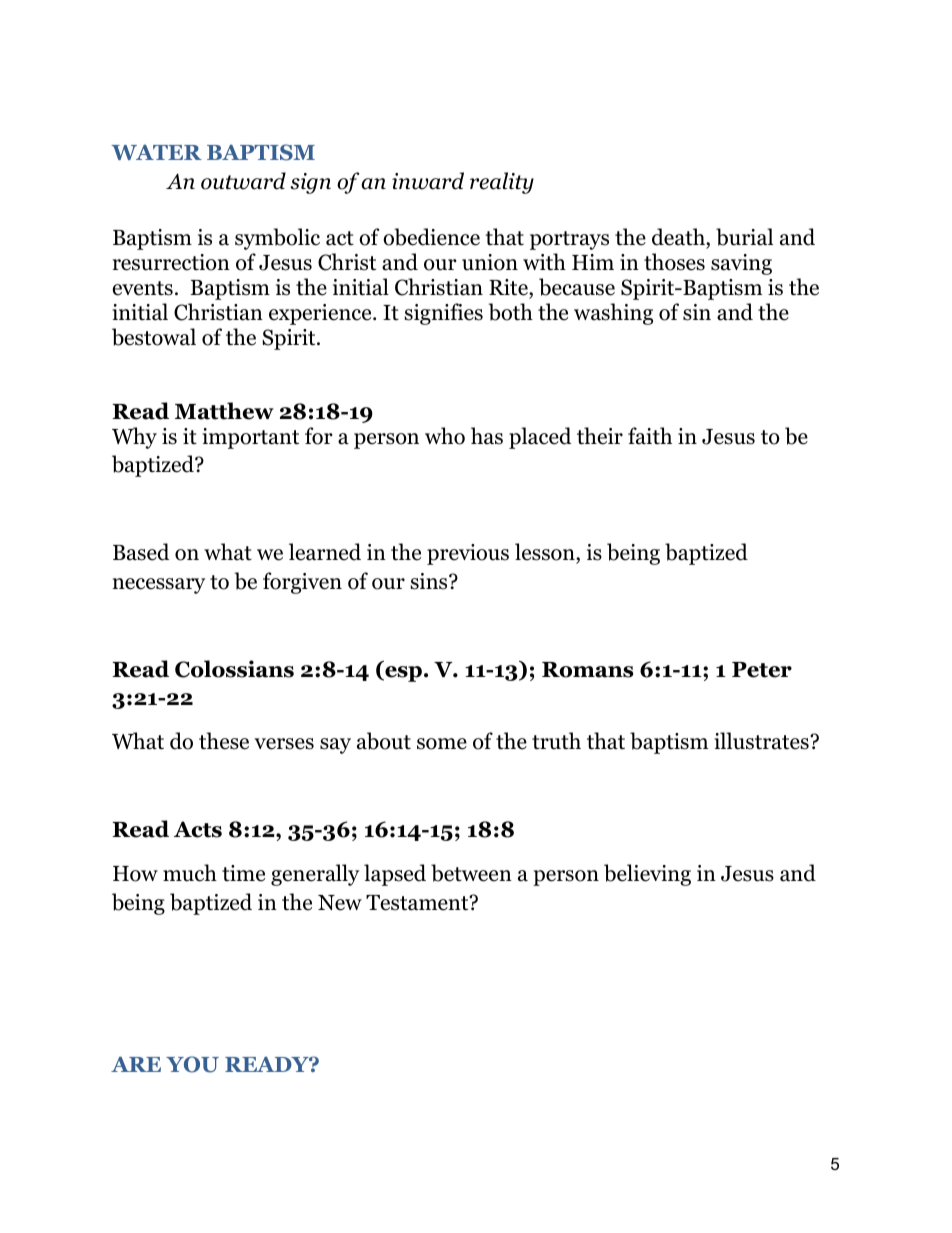 This screenshot has height=1233, width=952. Describe the element at coordinates (243, 181) in the screenshot. I see `outward` at that location.
